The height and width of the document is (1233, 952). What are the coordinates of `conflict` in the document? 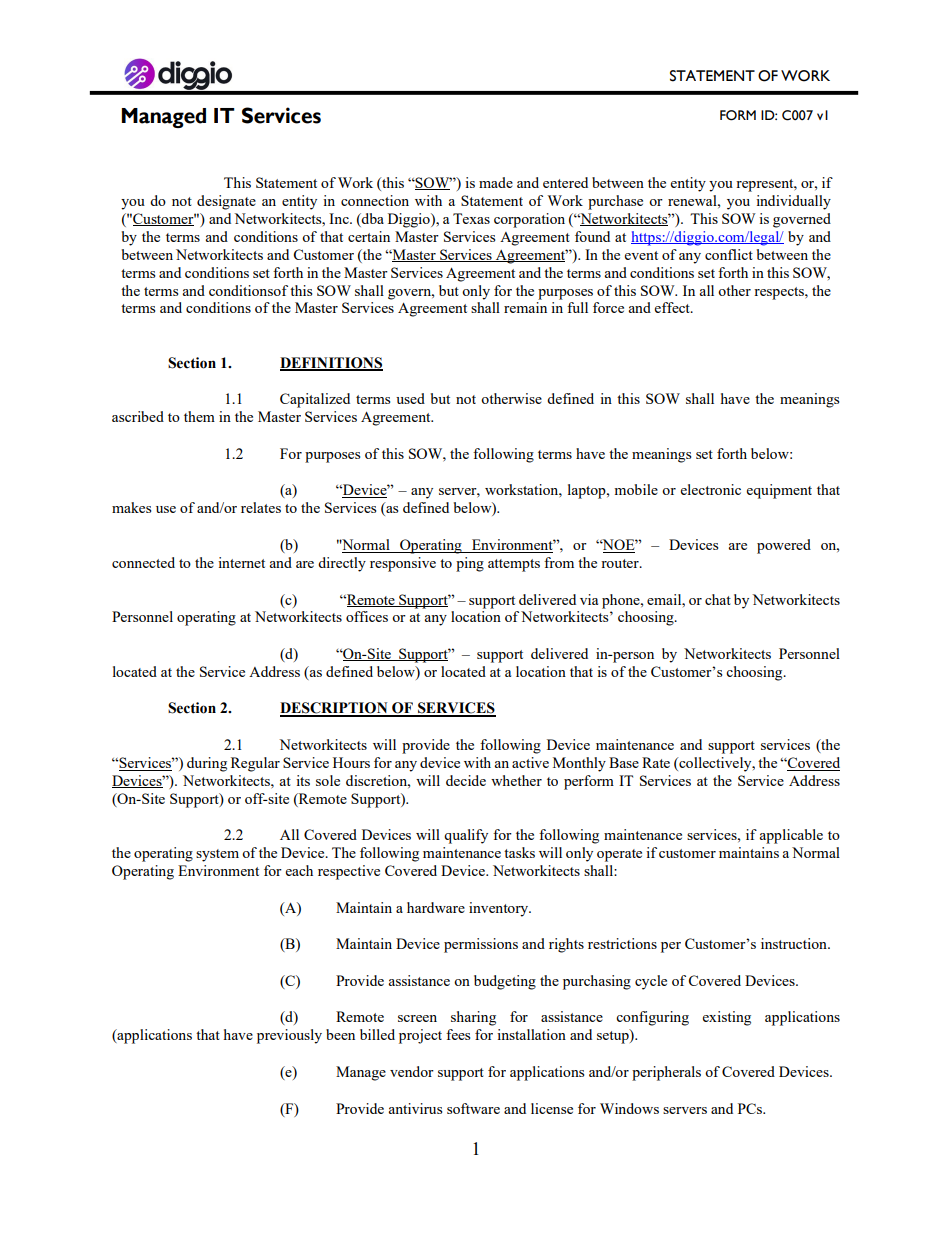 It's located at (729, 254).
